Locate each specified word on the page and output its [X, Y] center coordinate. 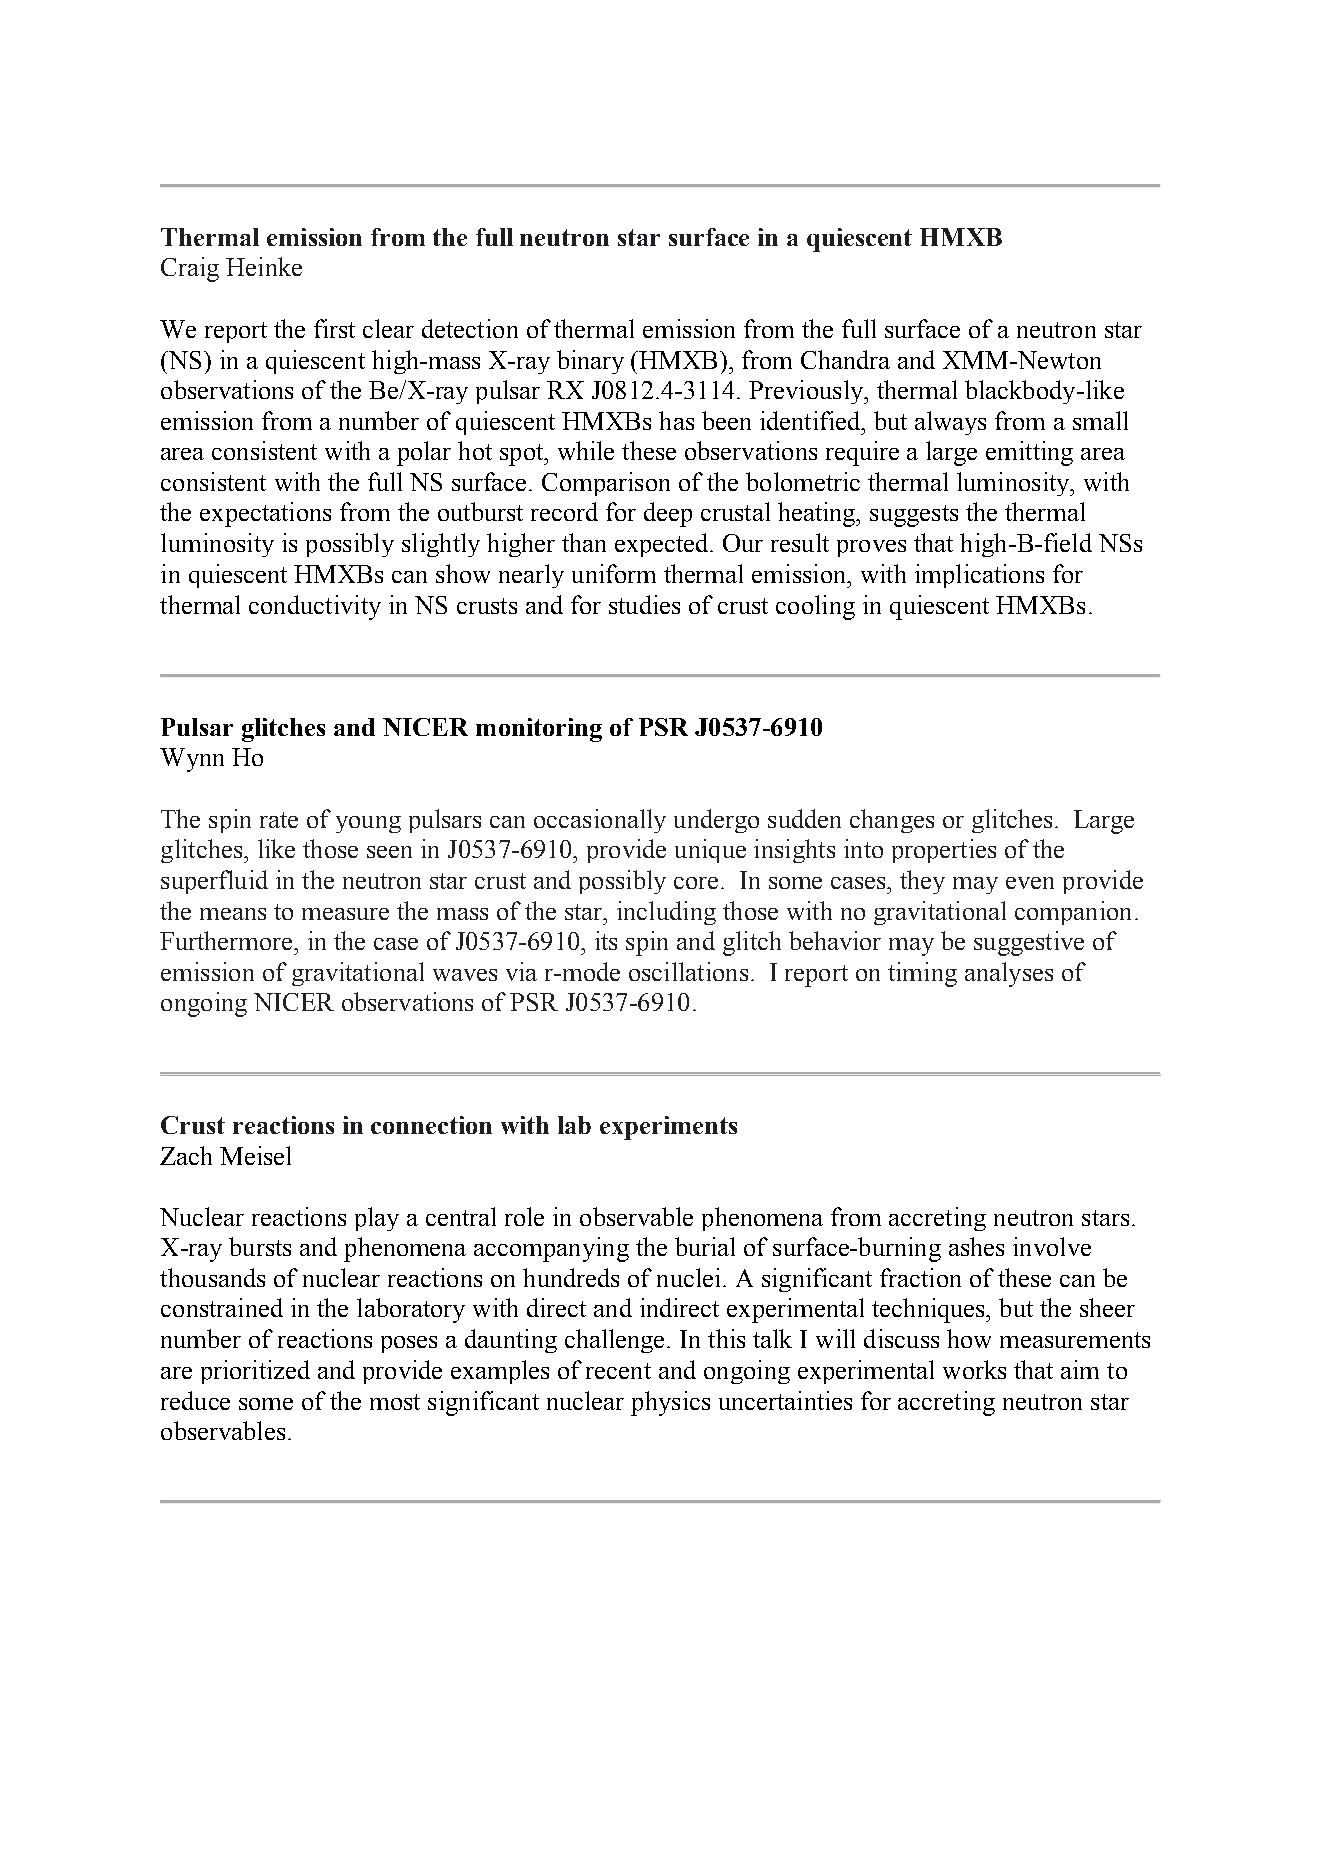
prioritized [255, 1372]
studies [644, 604]
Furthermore [227, 940]
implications [979, 576]
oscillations [688, 971]
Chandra [845, 359]
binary [590, 362]
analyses [1009, 974]
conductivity [315, 607]
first [334, 328]
